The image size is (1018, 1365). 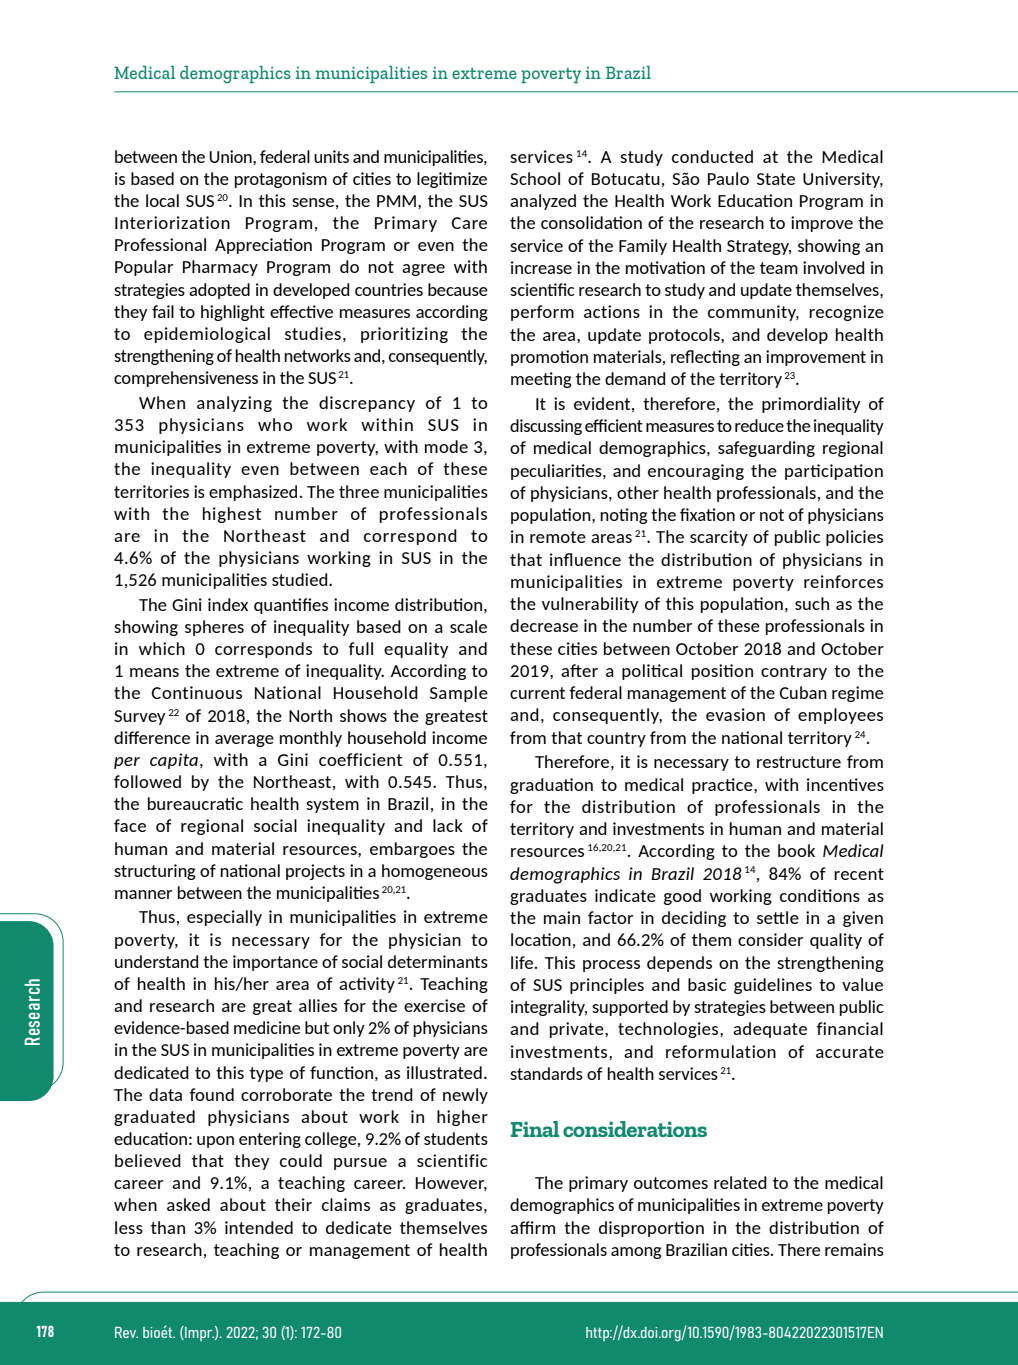 I want to click on affirm, so click(x=532, y=1227).
